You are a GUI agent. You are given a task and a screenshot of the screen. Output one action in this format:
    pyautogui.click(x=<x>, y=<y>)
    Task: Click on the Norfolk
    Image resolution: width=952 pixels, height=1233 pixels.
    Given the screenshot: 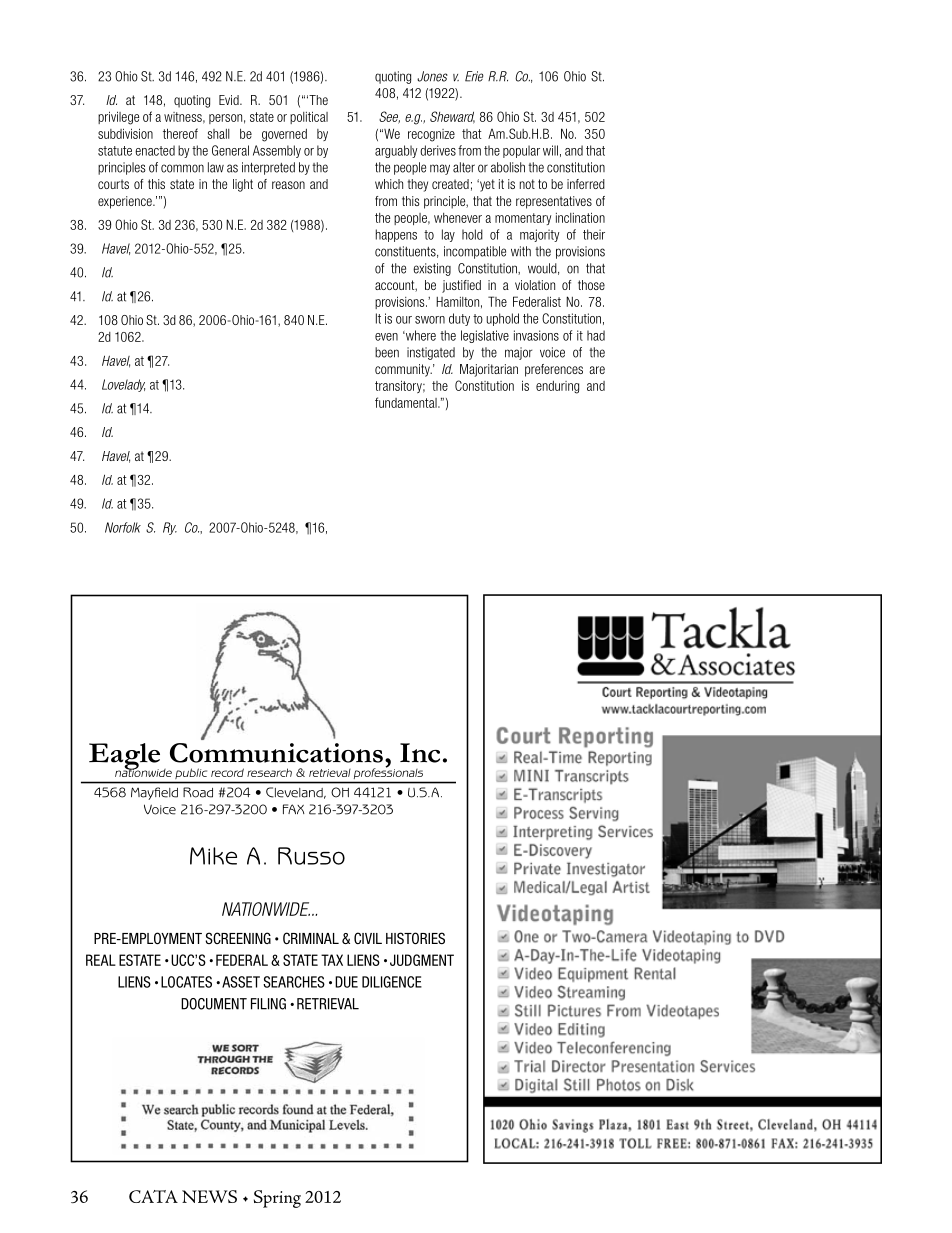 What is the action you would take?
    pyautogui.click(x=123, y=527)
